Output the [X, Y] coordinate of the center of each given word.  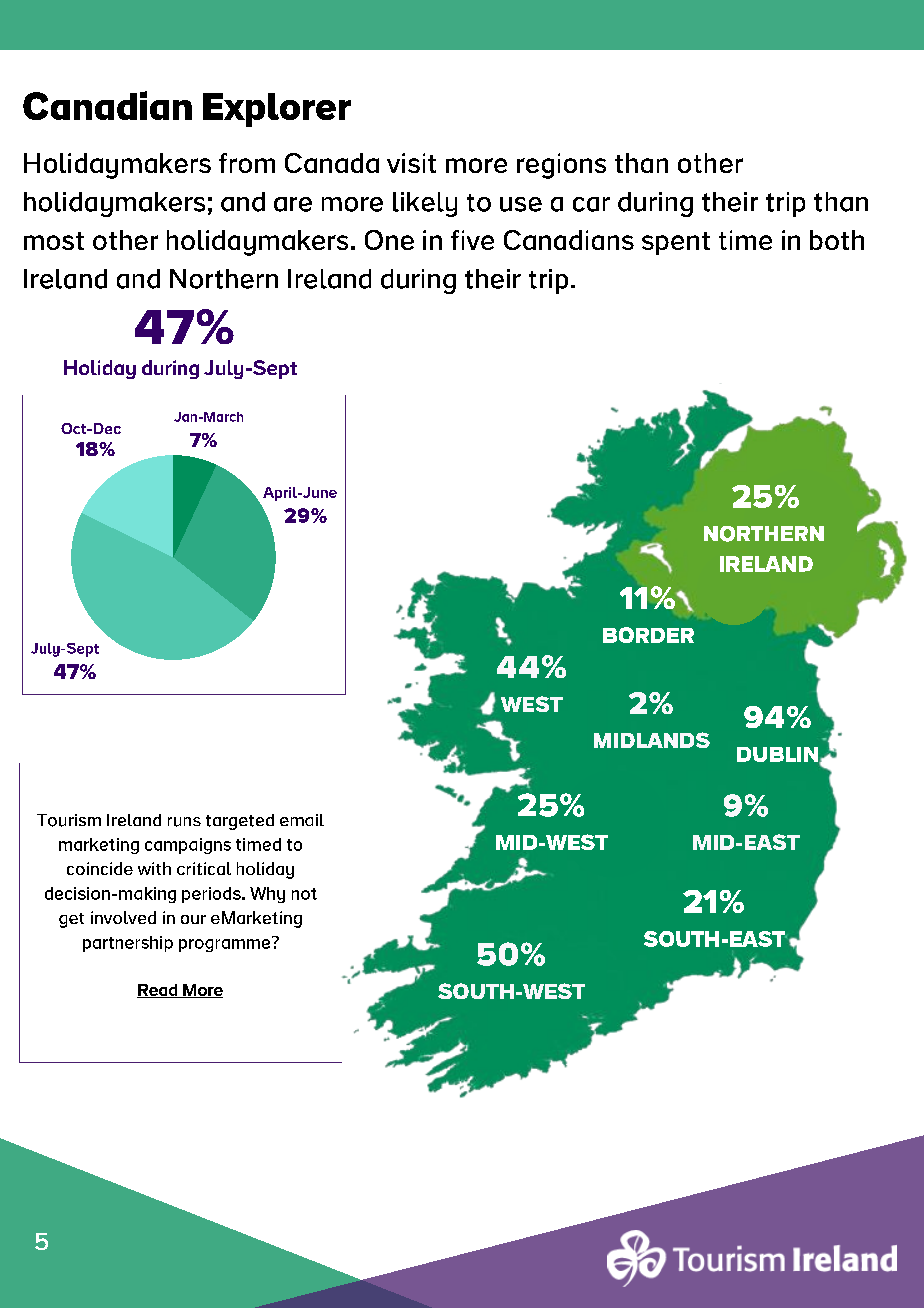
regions [561, 166]
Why [267, 895]
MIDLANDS [652, 740]
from [247, 163]
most [54, 241]
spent [676, 243]
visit [411, 163]
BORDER [648, 635]
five [472, 240]
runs [184, 822]
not [304, 894]
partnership [128, 944]
